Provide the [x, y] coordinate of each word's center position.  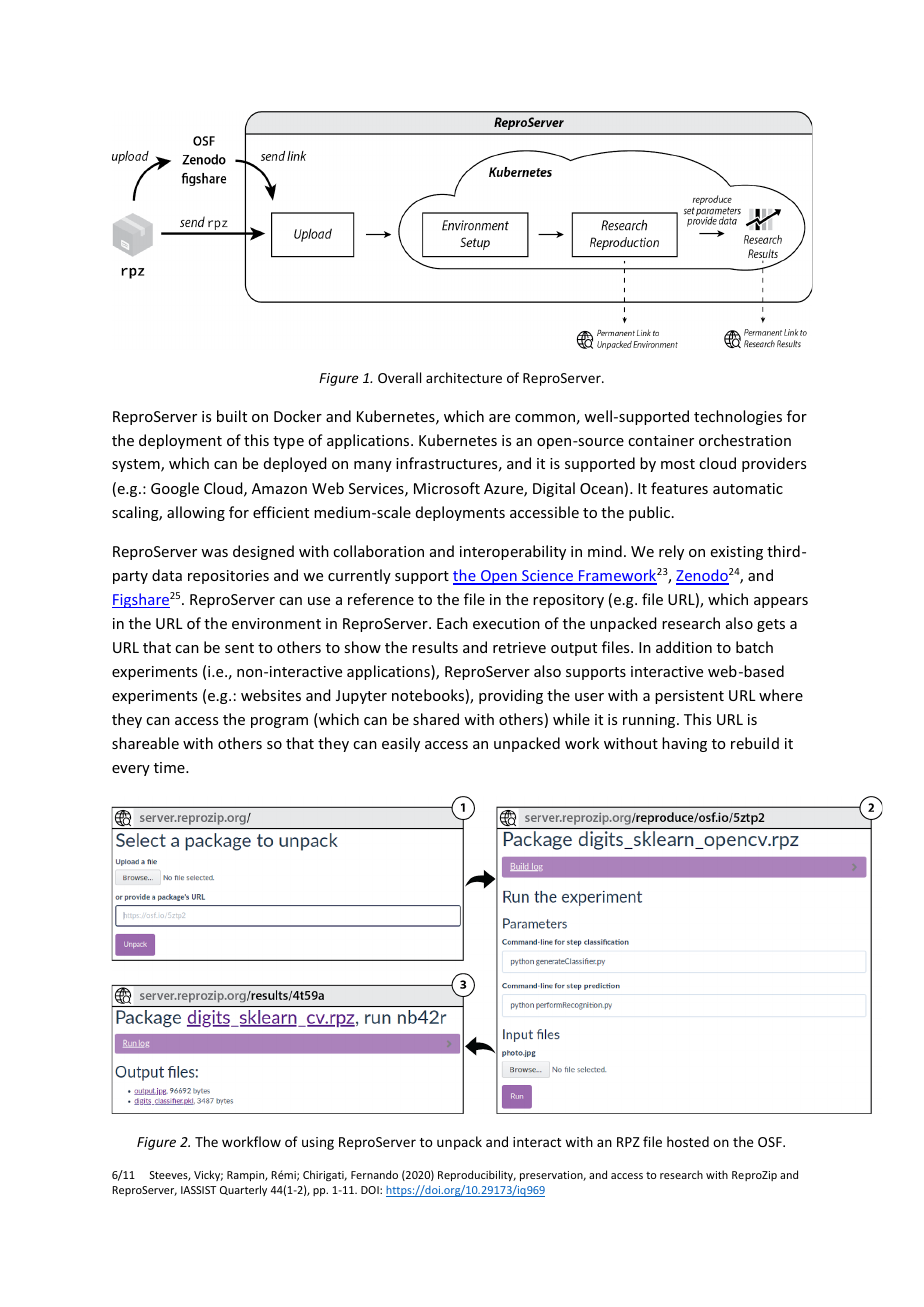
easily [401, 744]
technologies [738, 417]
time [170, 767]
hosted [688, 1141]
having [684, 744]
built [232, 416]
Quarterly [243, 1190]
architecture [464, 377]
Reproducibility [477, 1175]
